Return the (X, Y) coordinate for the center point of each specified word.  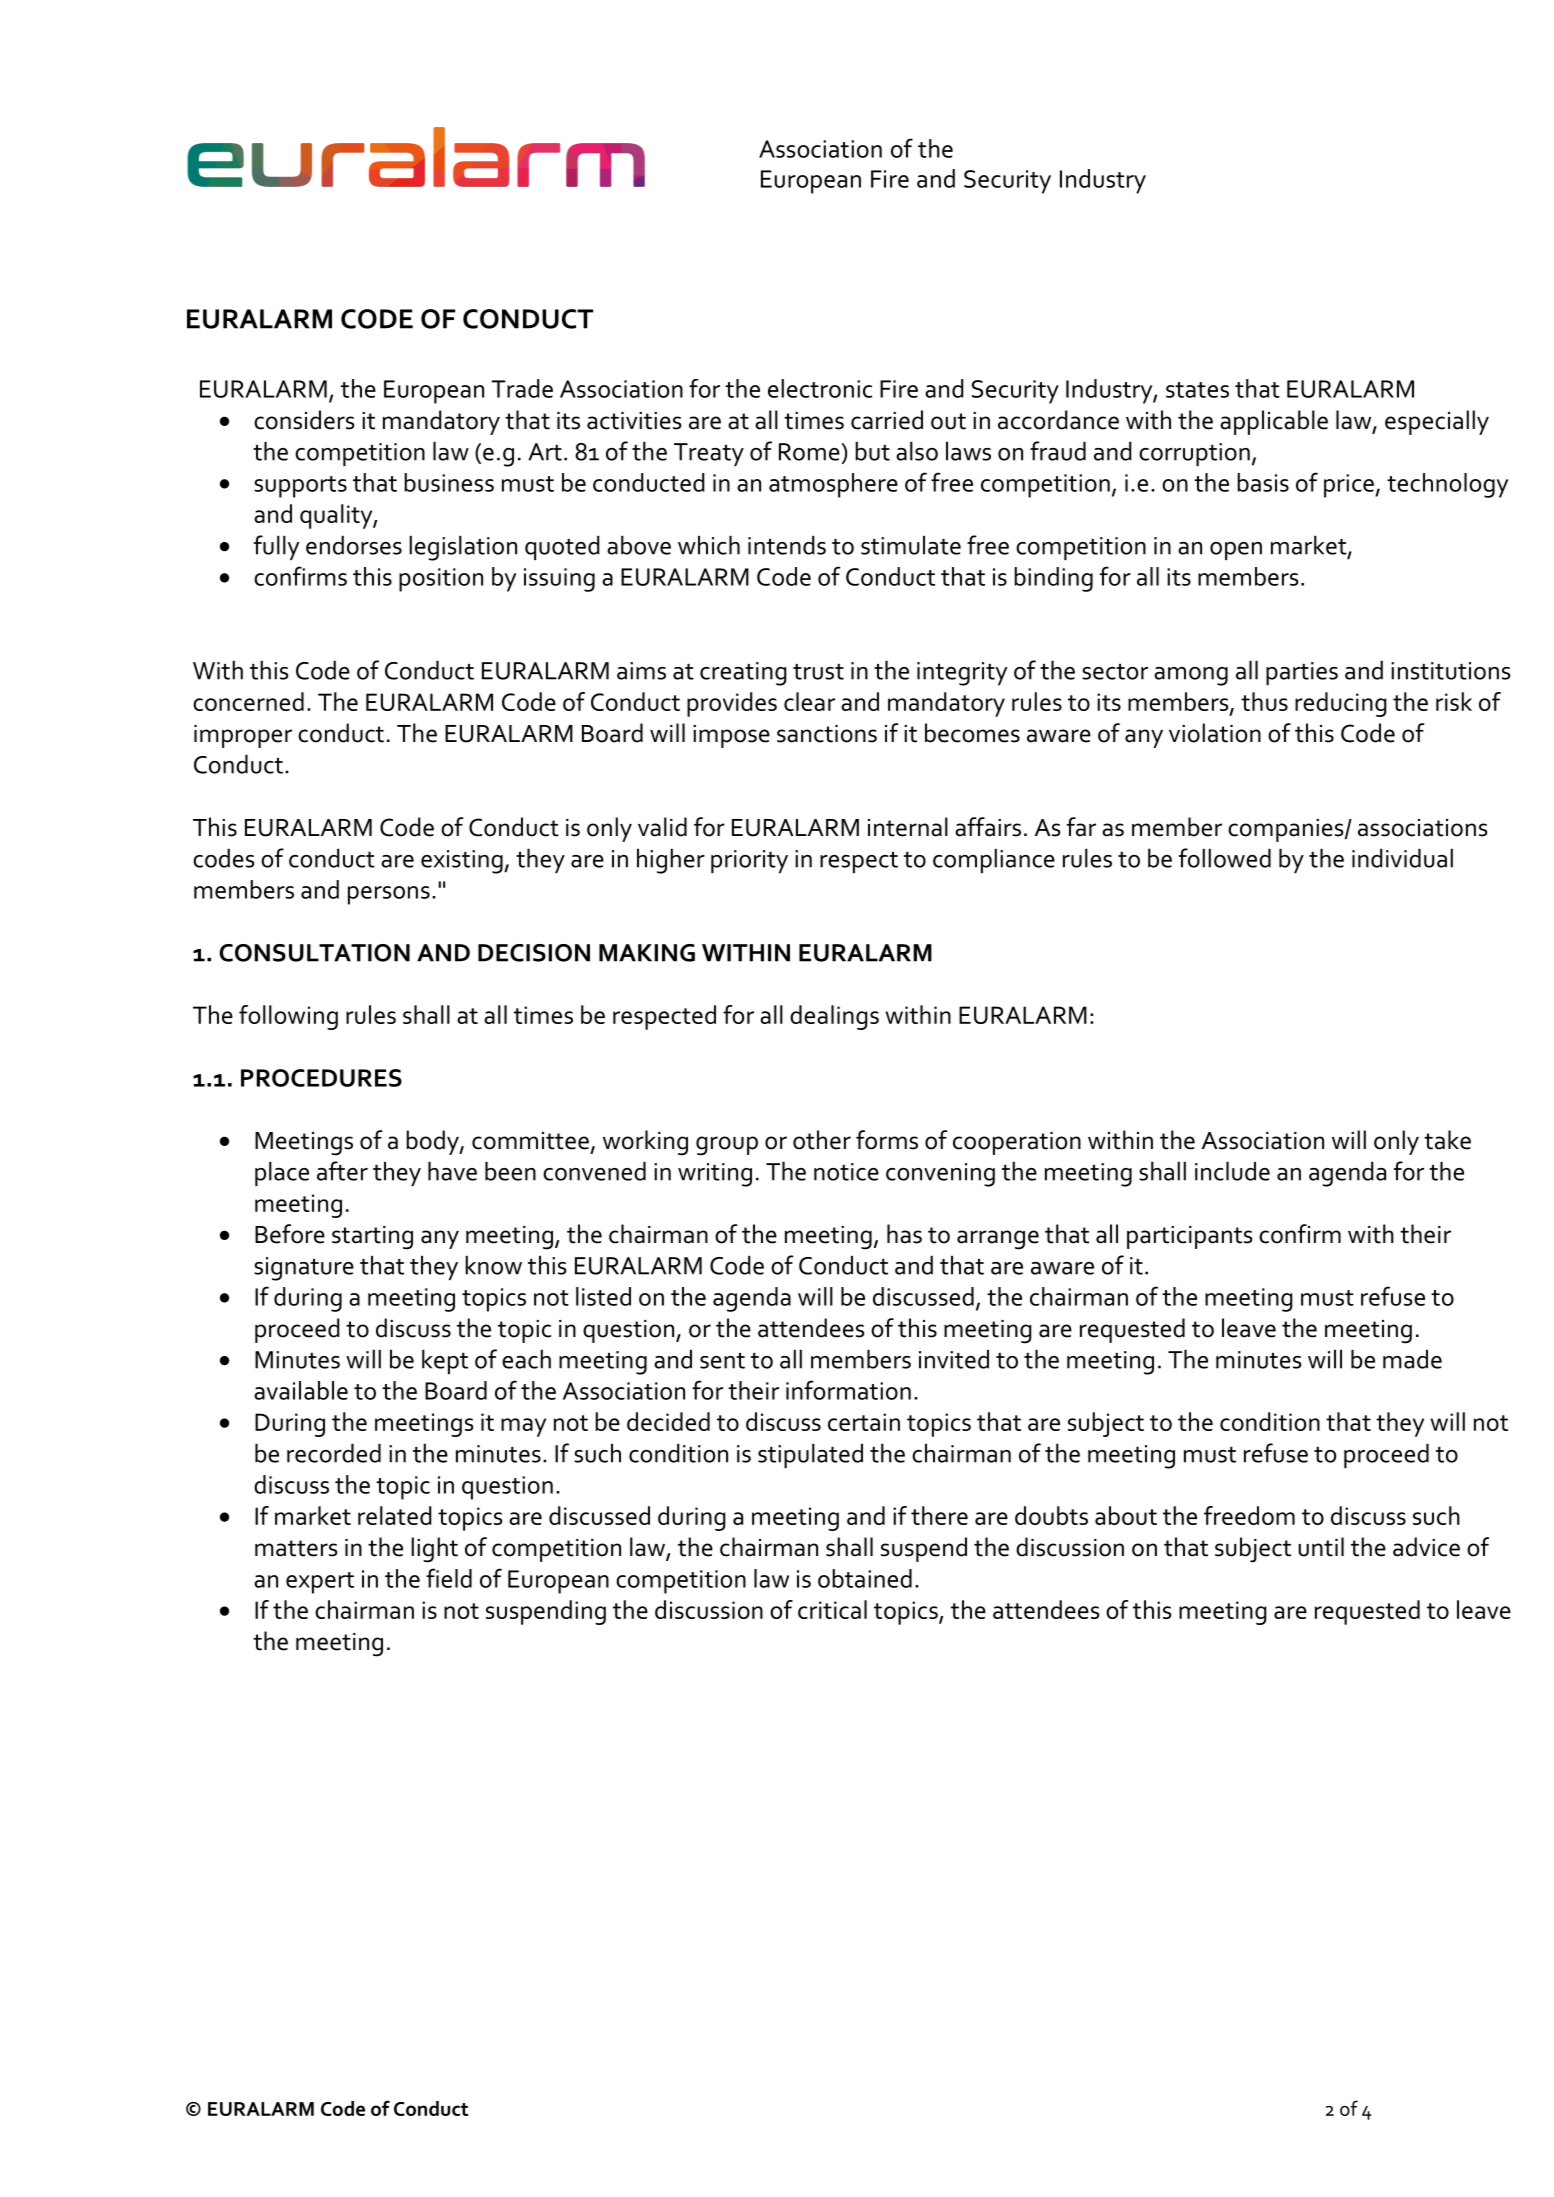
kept (445, 1361)
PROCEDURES (321, 1078)
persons (389, 895)
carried (887, 420)
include (1232, 1171)
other (822, 1140)
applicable (1274, 422)
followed (1225, 858)
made (1412, 1359)
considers (304, 420)
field (449, 1578)
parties (1302, 673)
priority (749, 861)
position (441, 580)
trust (818, 672)
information (848, 1390)
